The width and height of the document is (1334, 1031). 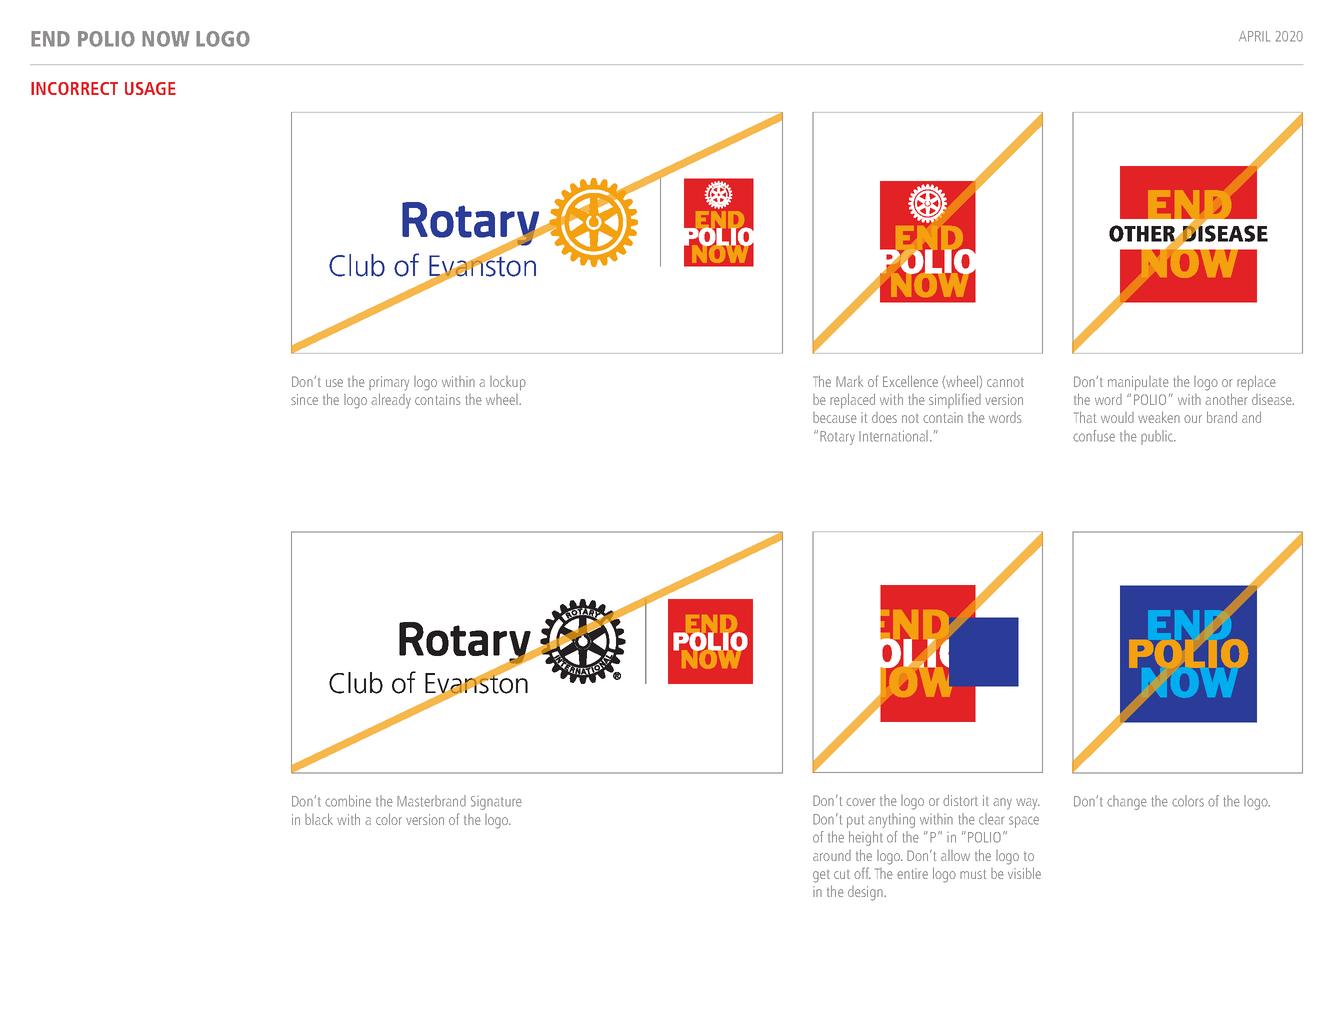 What do you see at coordinates (1254, 36) in the document?
I see `APRIL` at bounding box center [1254, 36].
